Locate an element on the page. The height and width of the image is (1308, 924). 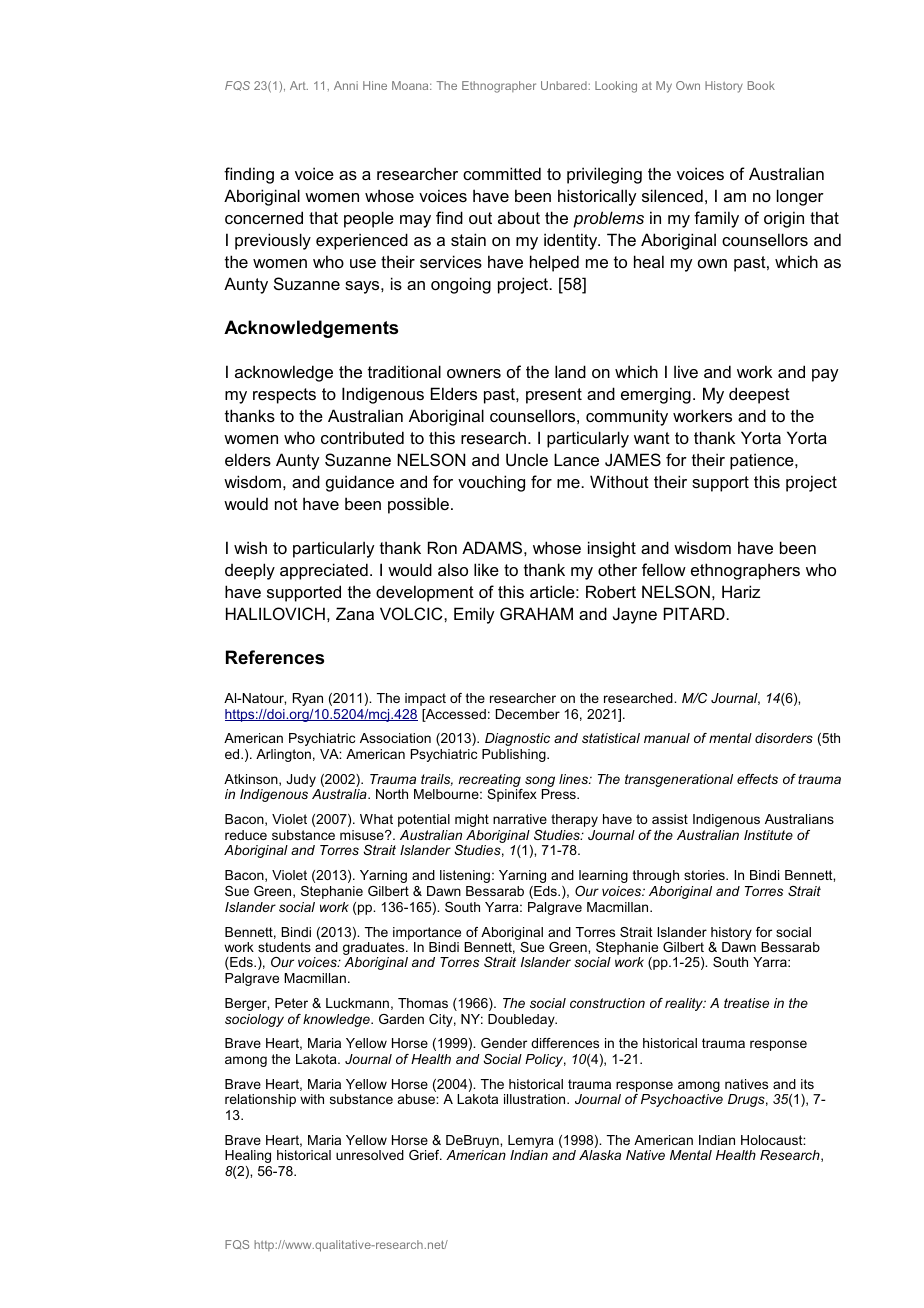
misuse is located at coordinates (363, 835).
